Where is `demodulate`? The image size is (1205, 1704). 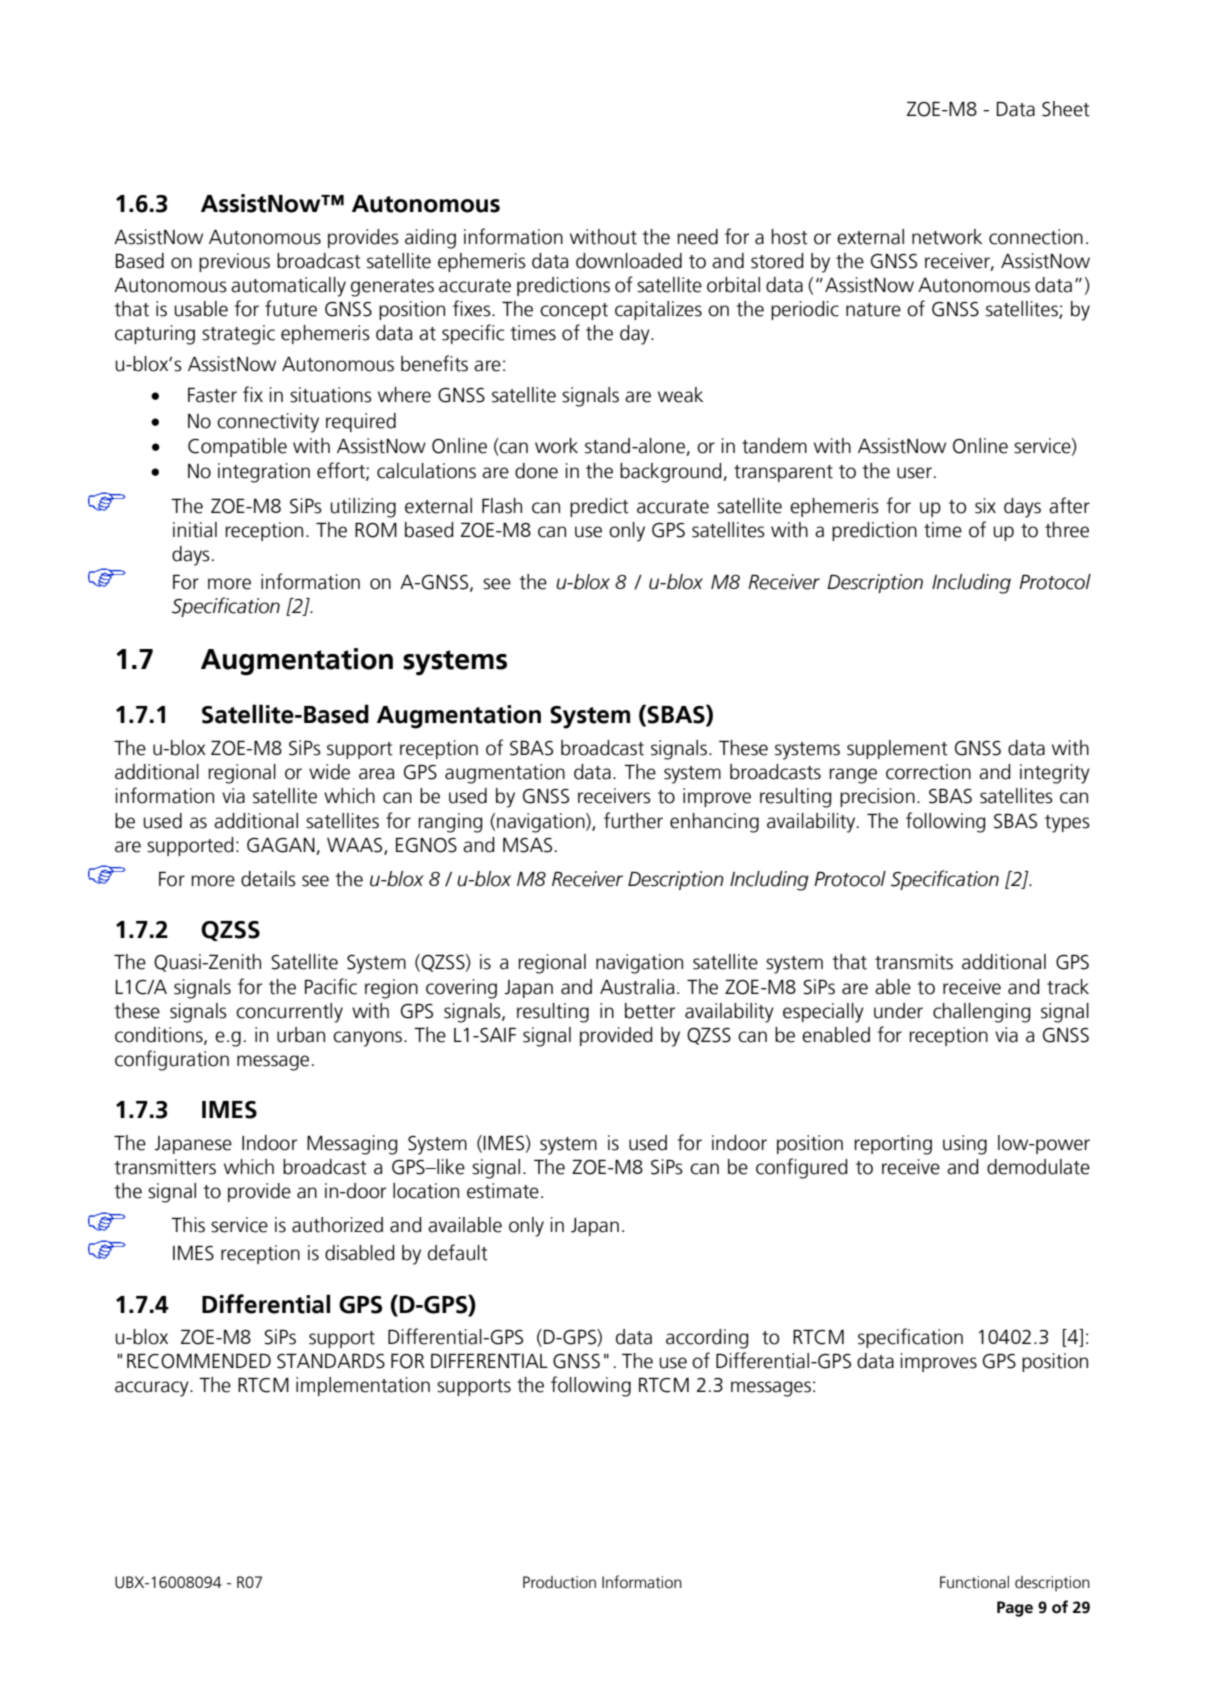 demodulate is located at coordinates (1038, 1167).
